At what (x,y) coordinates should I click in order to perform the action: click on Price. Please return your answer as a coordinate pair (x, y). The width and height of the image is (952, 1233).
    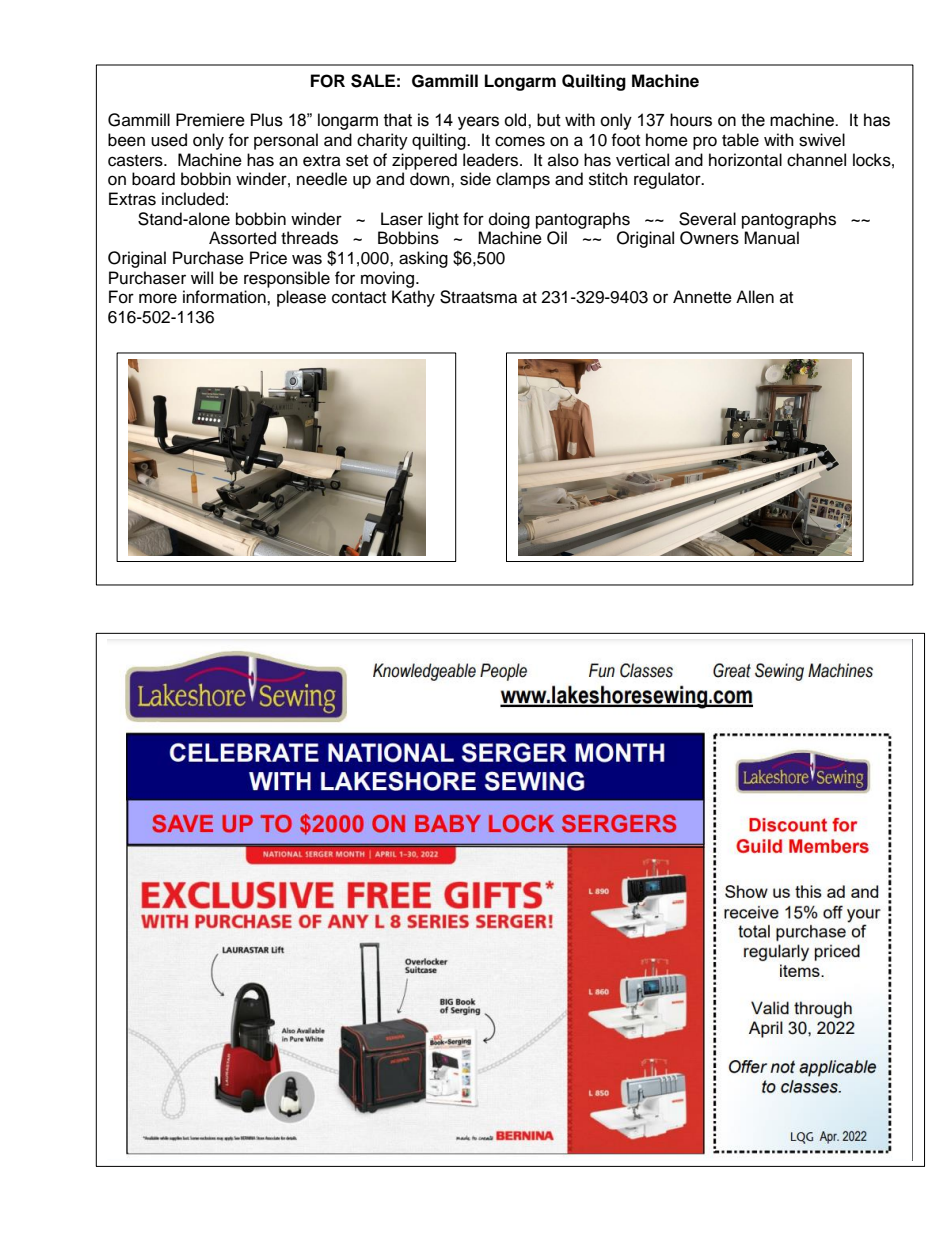
    Looking at the image, I should click on (268, 258).
